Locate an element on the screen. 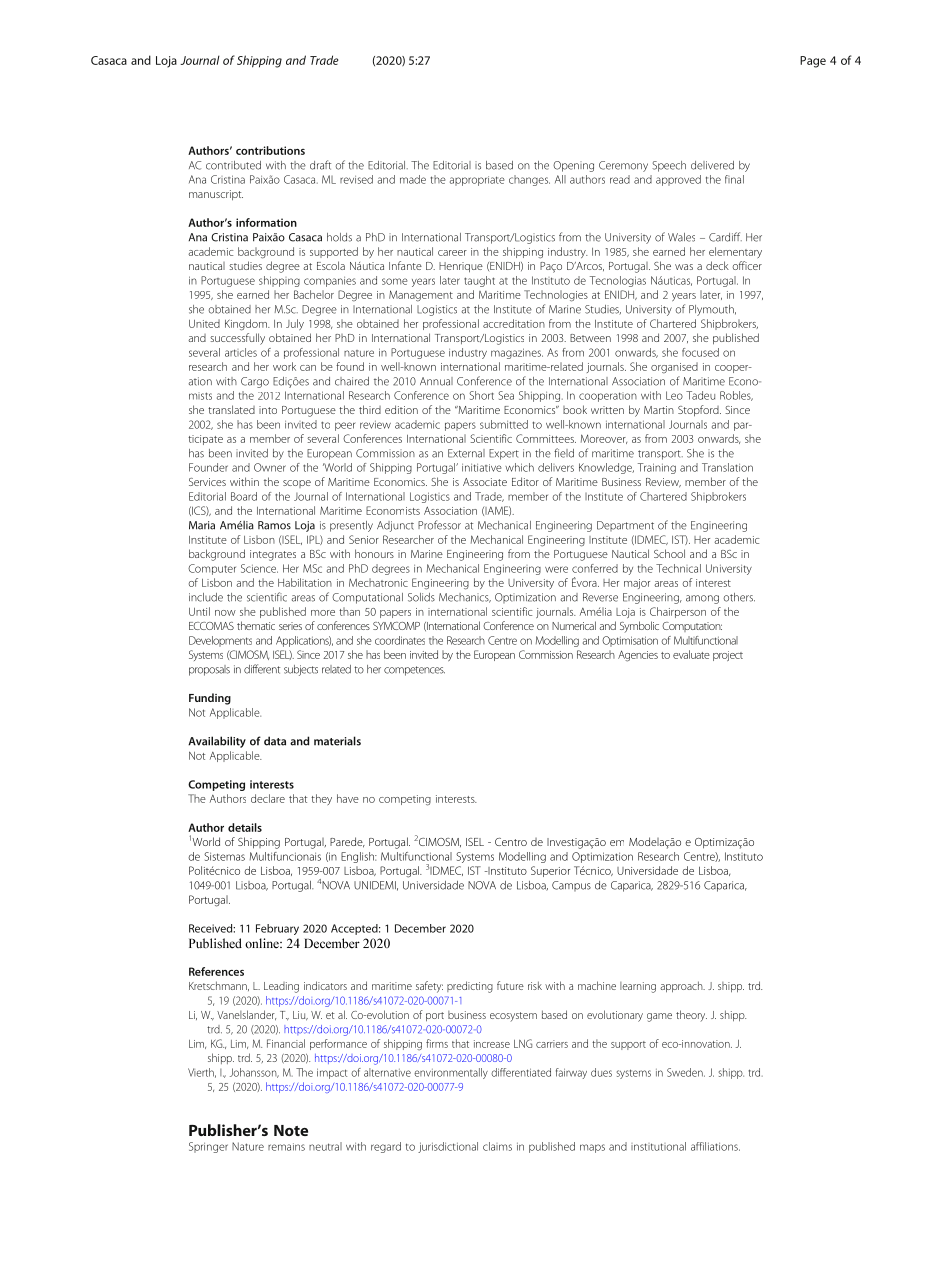  Page is located at coordinates (813, 62).
